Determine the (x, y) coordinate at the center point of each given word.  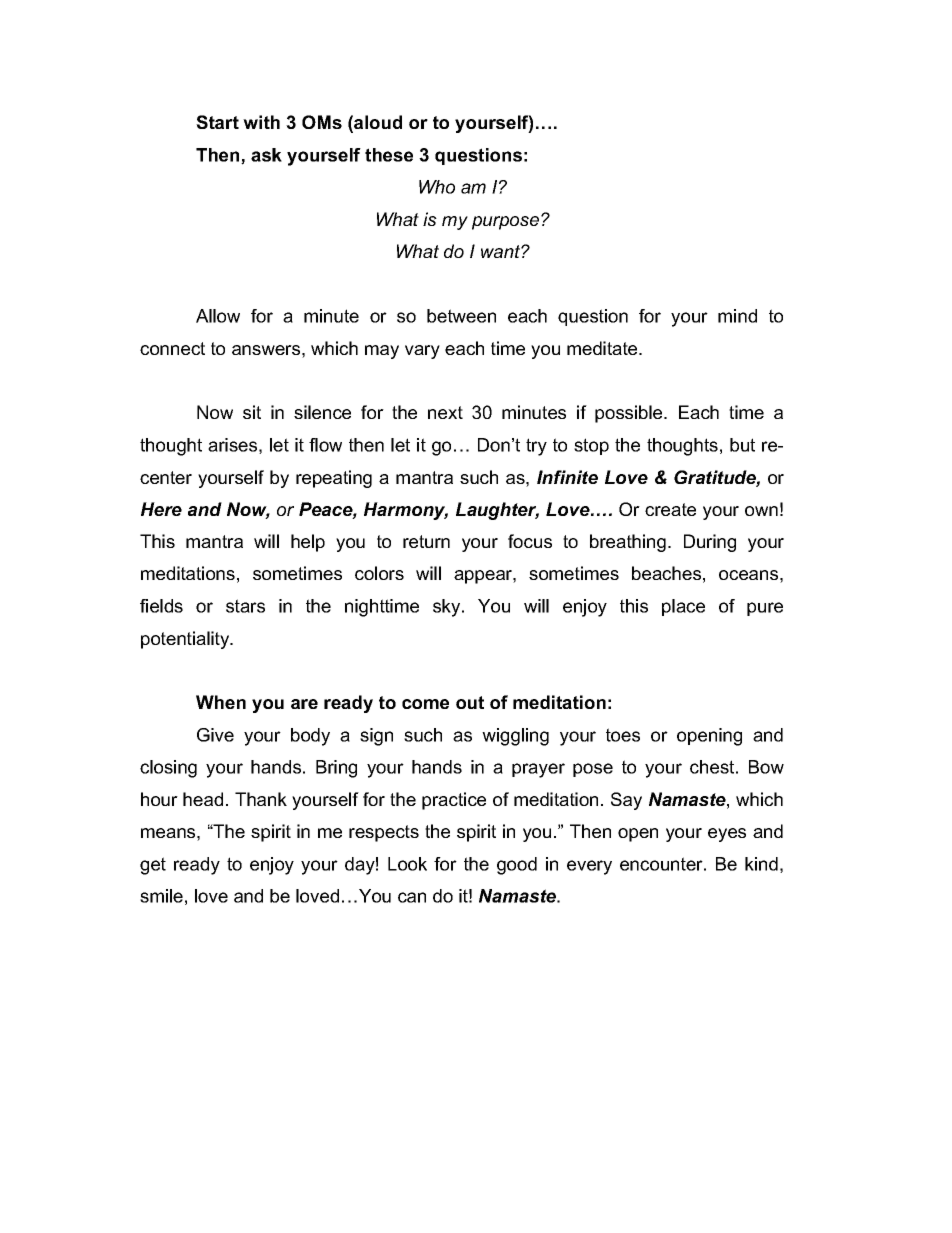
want (501, 251)
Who (437, 187)
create (670, 509)
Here (161, 509)
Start (217, 122)
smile (161, 896)
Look (407, 864)
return (426, 541)
